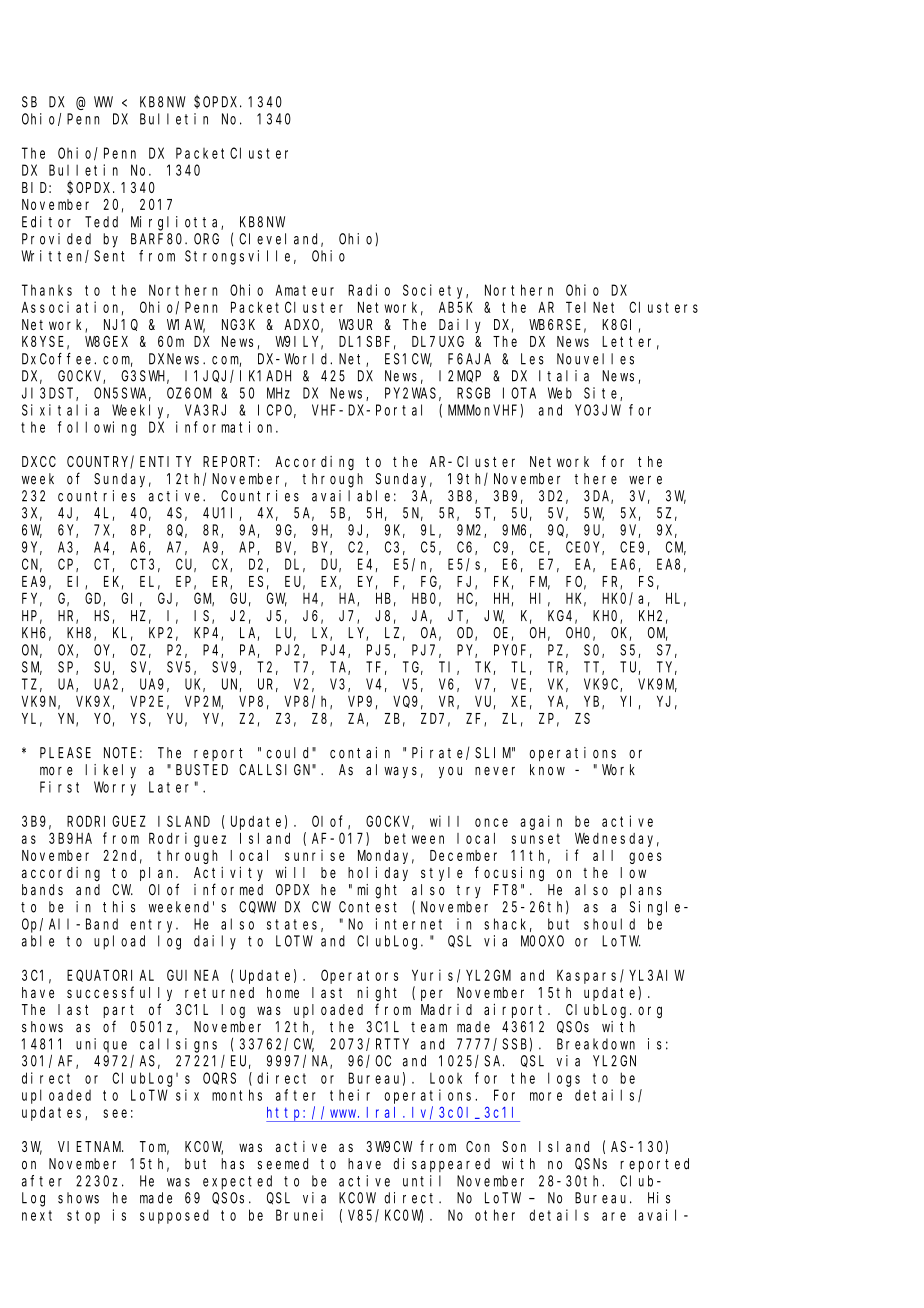 This screenshot has width=924, height=1308. What do you see at coordinates (596, 479) in the screenshot?
I see `there` at bounding box center [596, 479].
